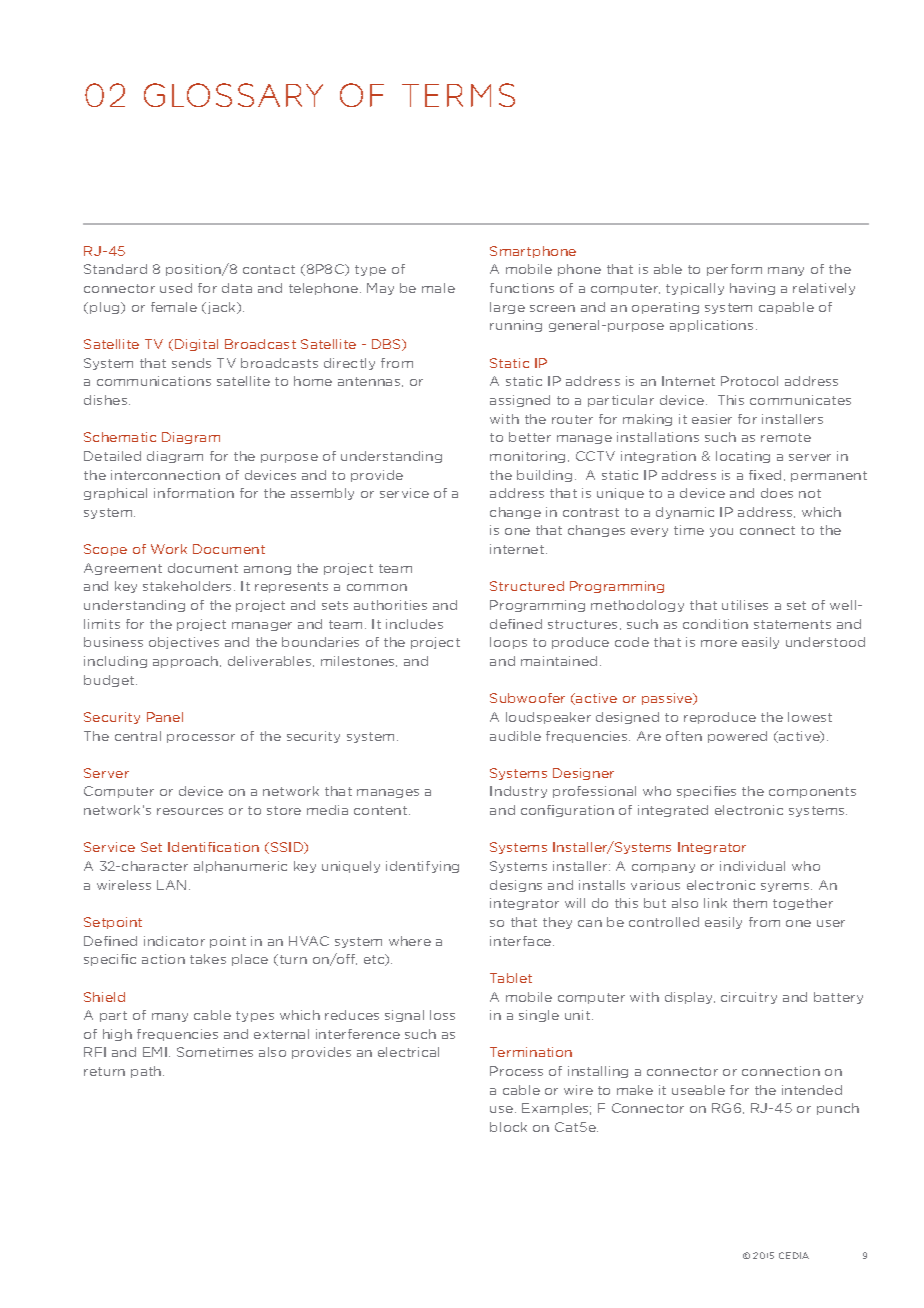 The width and height of the document is (924, 1308). What do you see at coordinates (711, 326) in the document?
I see `applications` at bounding box center [711, 326].
